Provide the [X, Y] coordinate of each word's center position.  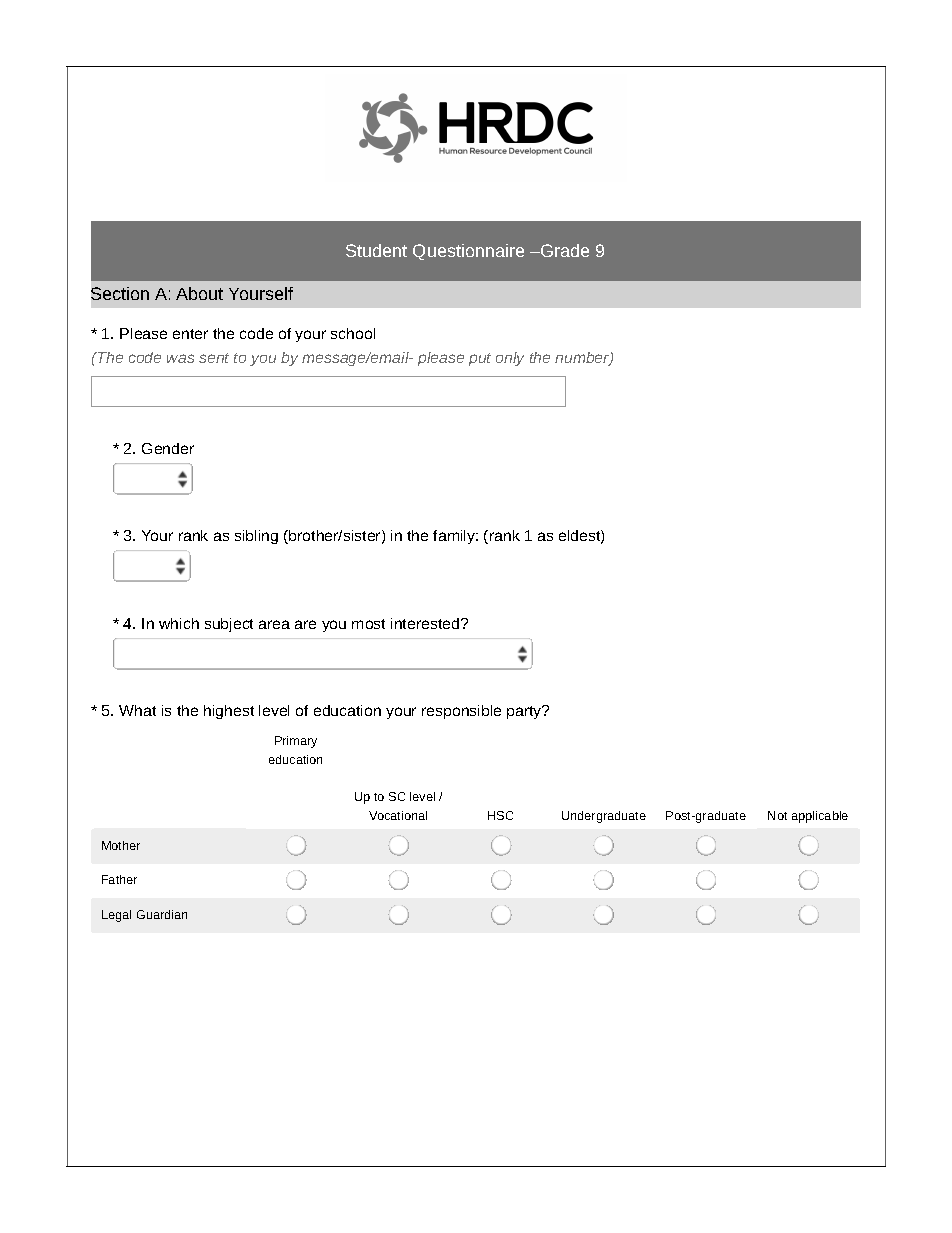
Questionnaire [468, 252]
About [199, 293]
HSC [500, 815]
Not [777, 815]
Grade [564, 250]
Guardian [162, 914]
